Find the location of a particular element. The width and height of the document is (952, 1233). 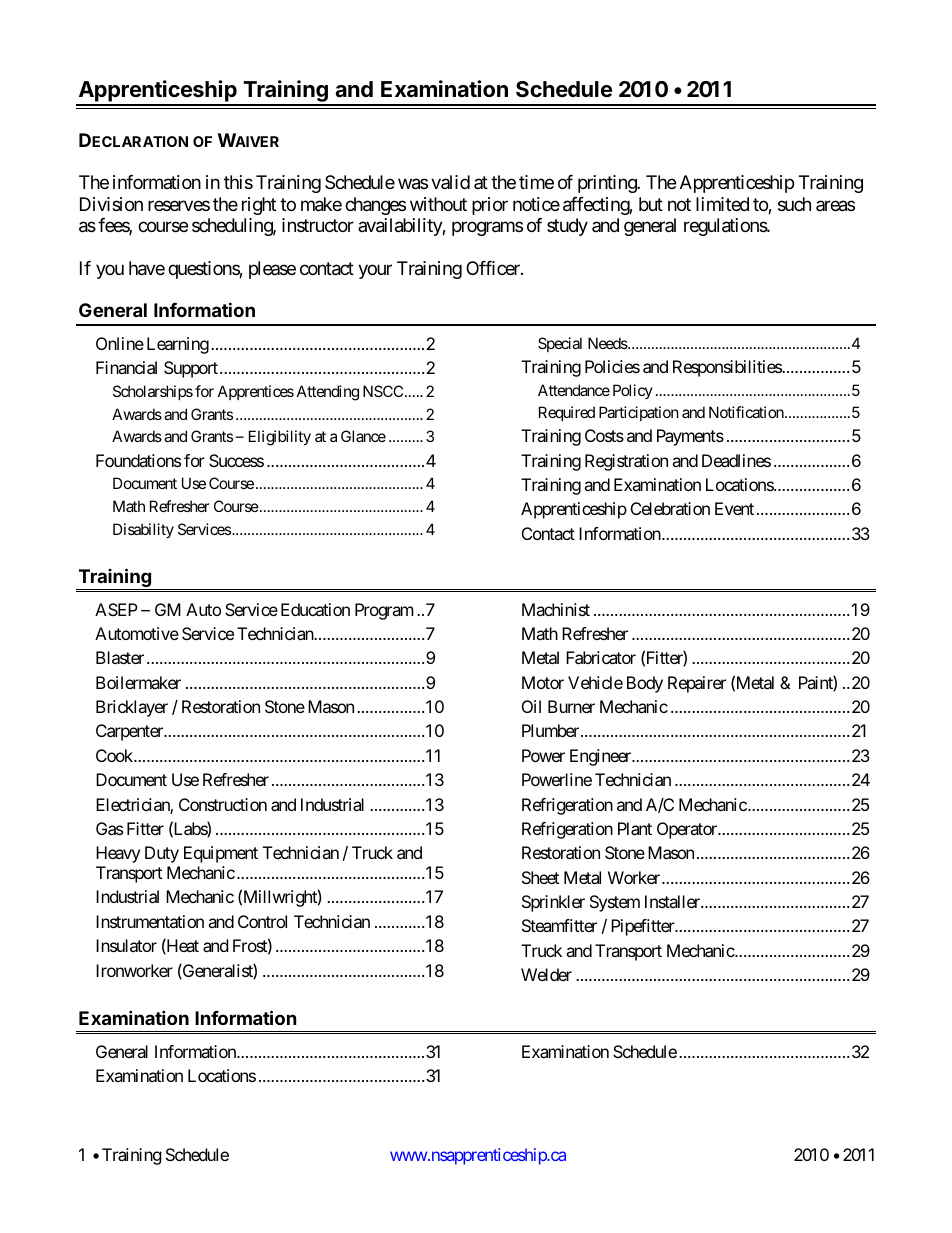

Division is located at coordinates (111, 204).
